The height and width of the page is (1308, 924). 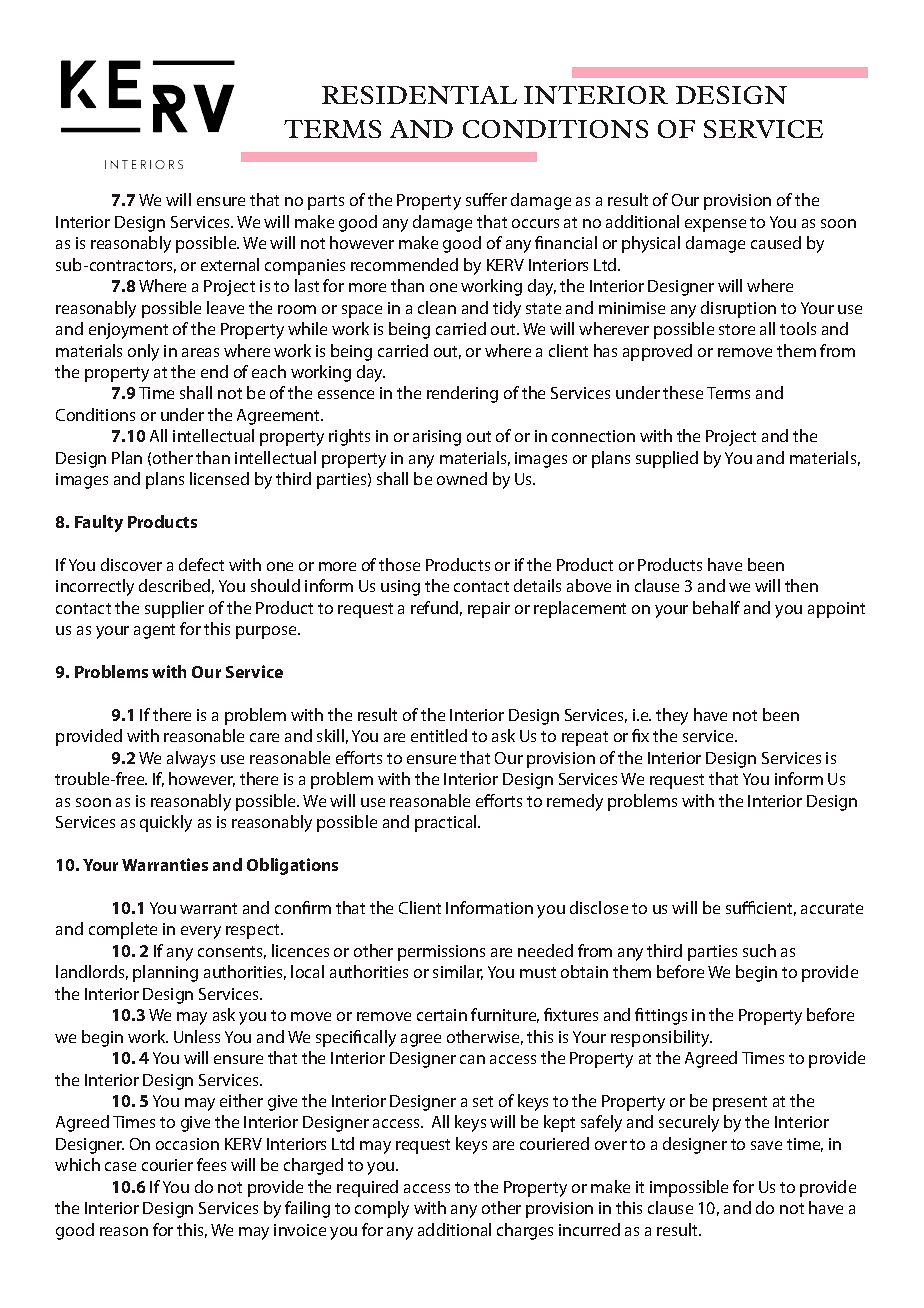 I want to click on RESIDENTIAL, so click(x=419, y=95).
